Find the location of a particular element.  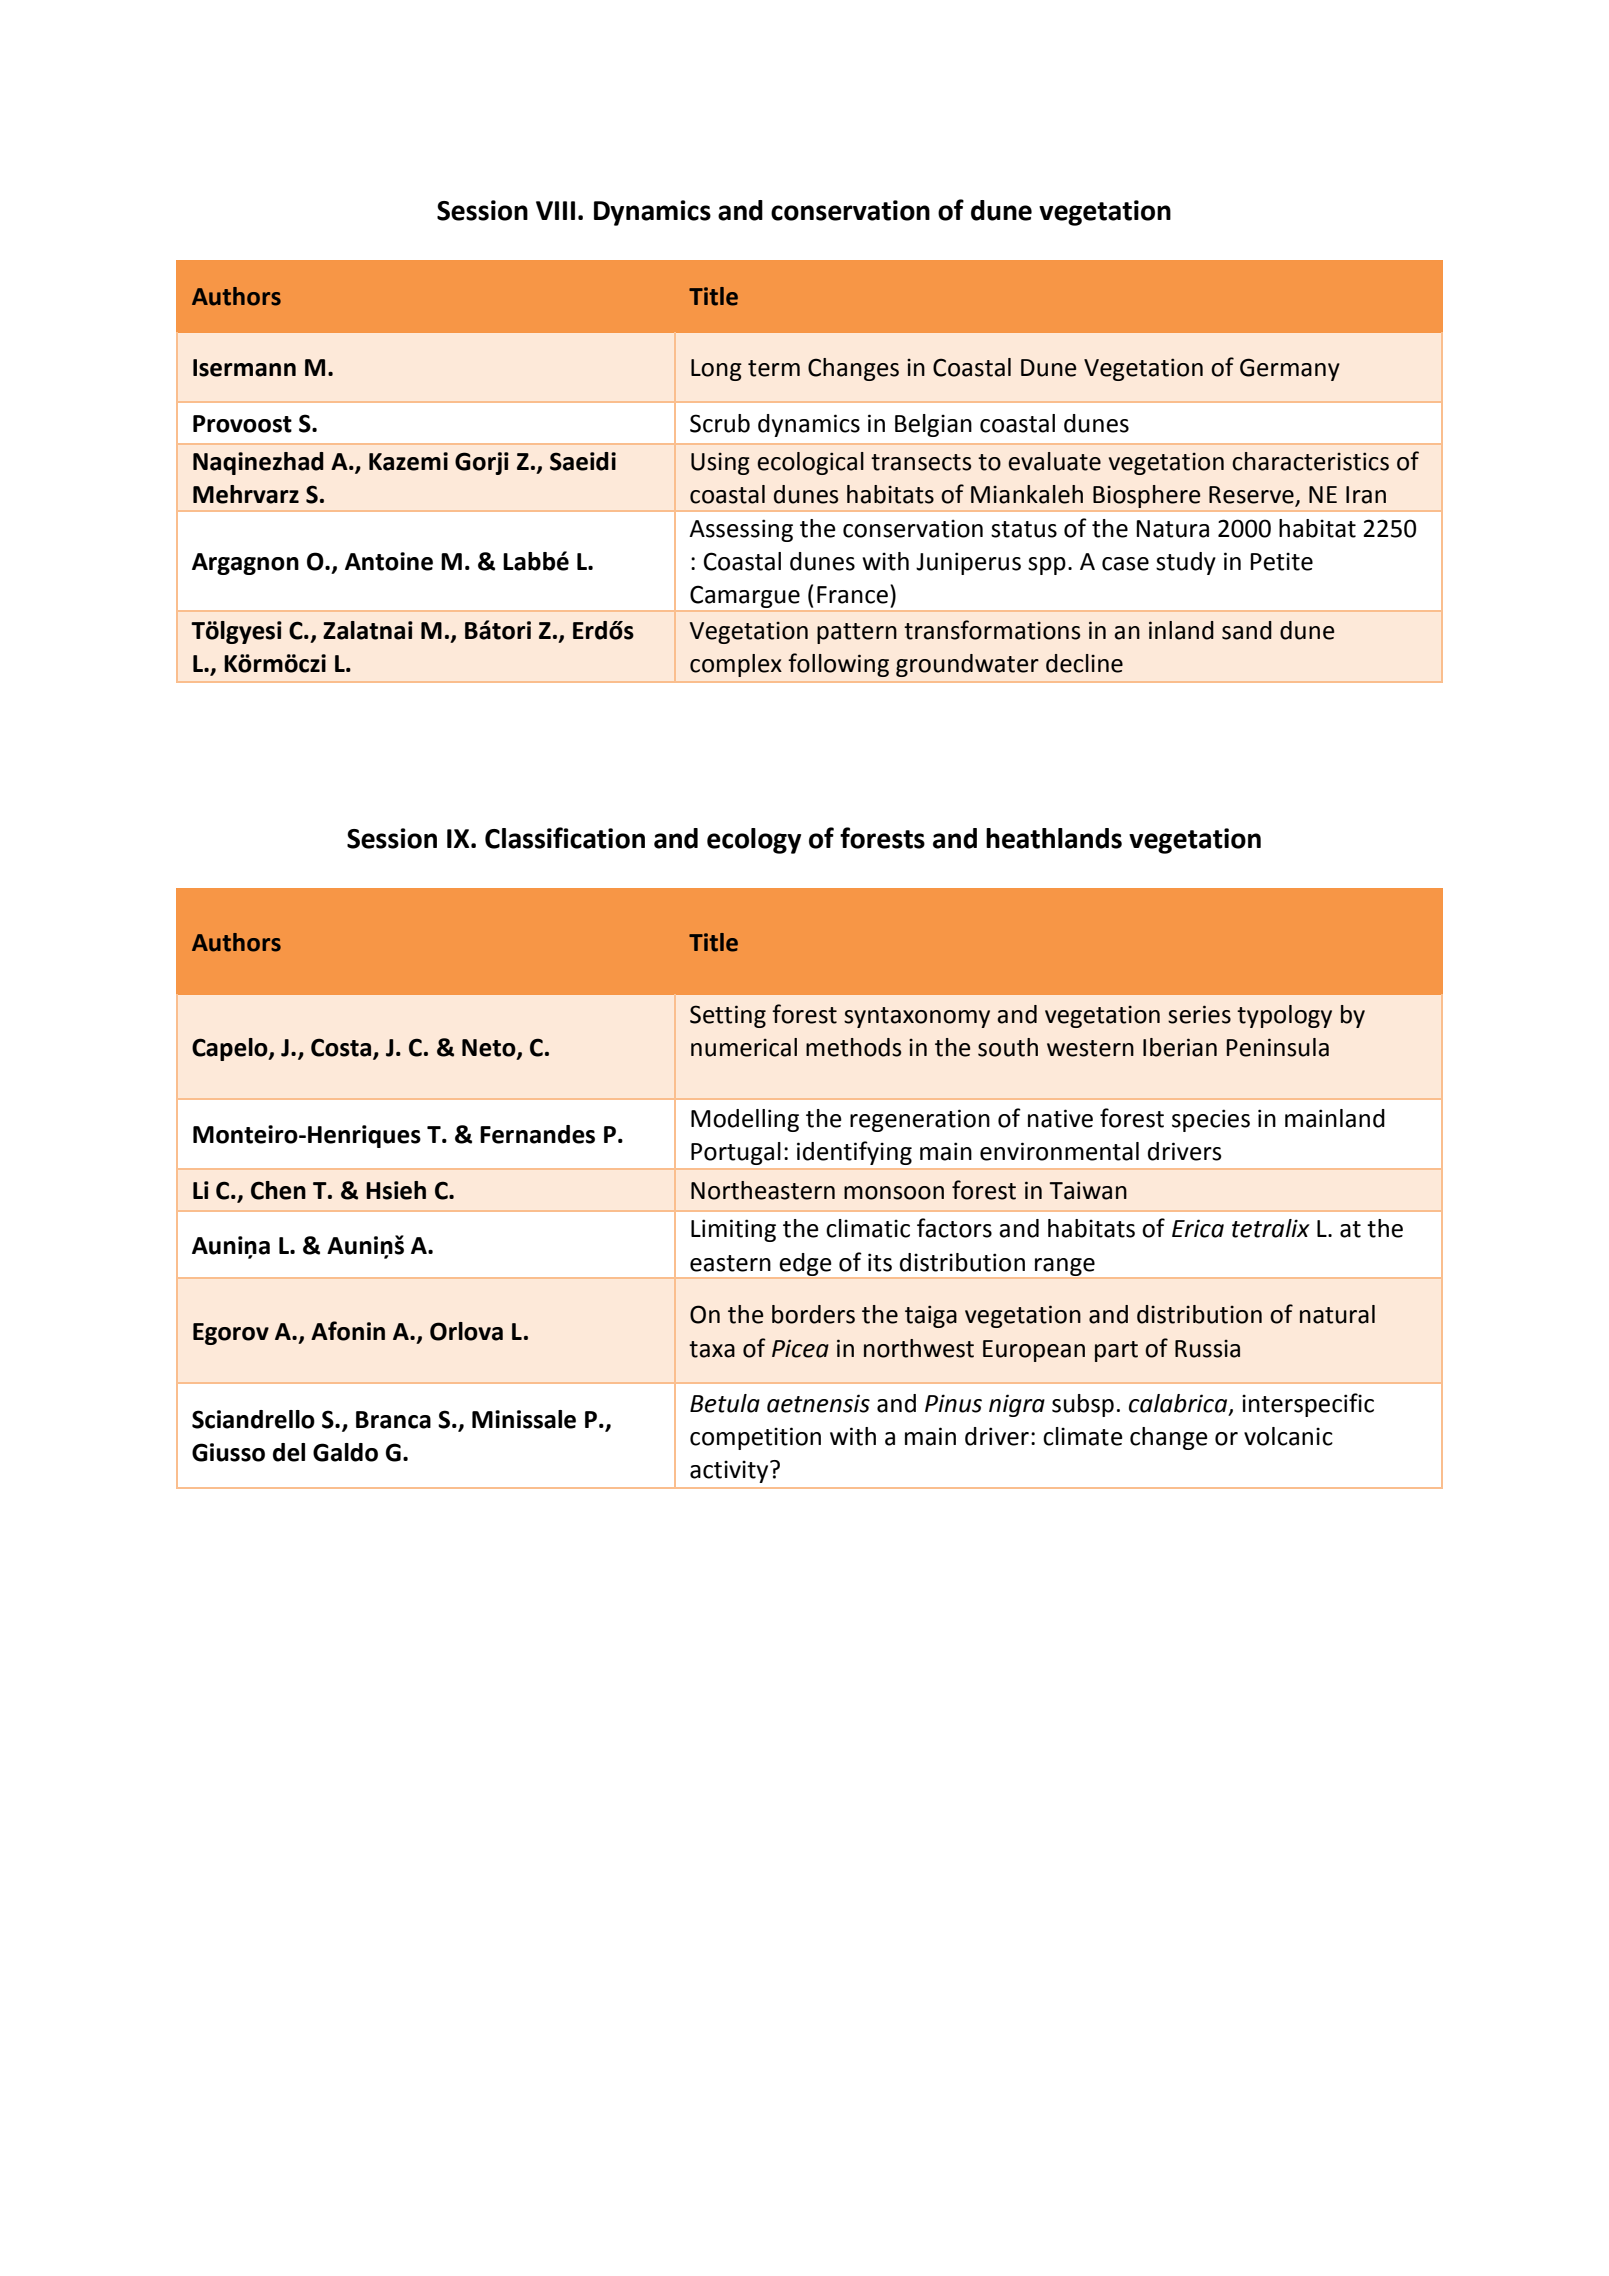

Betula is located at coordinates (725, 1403).
